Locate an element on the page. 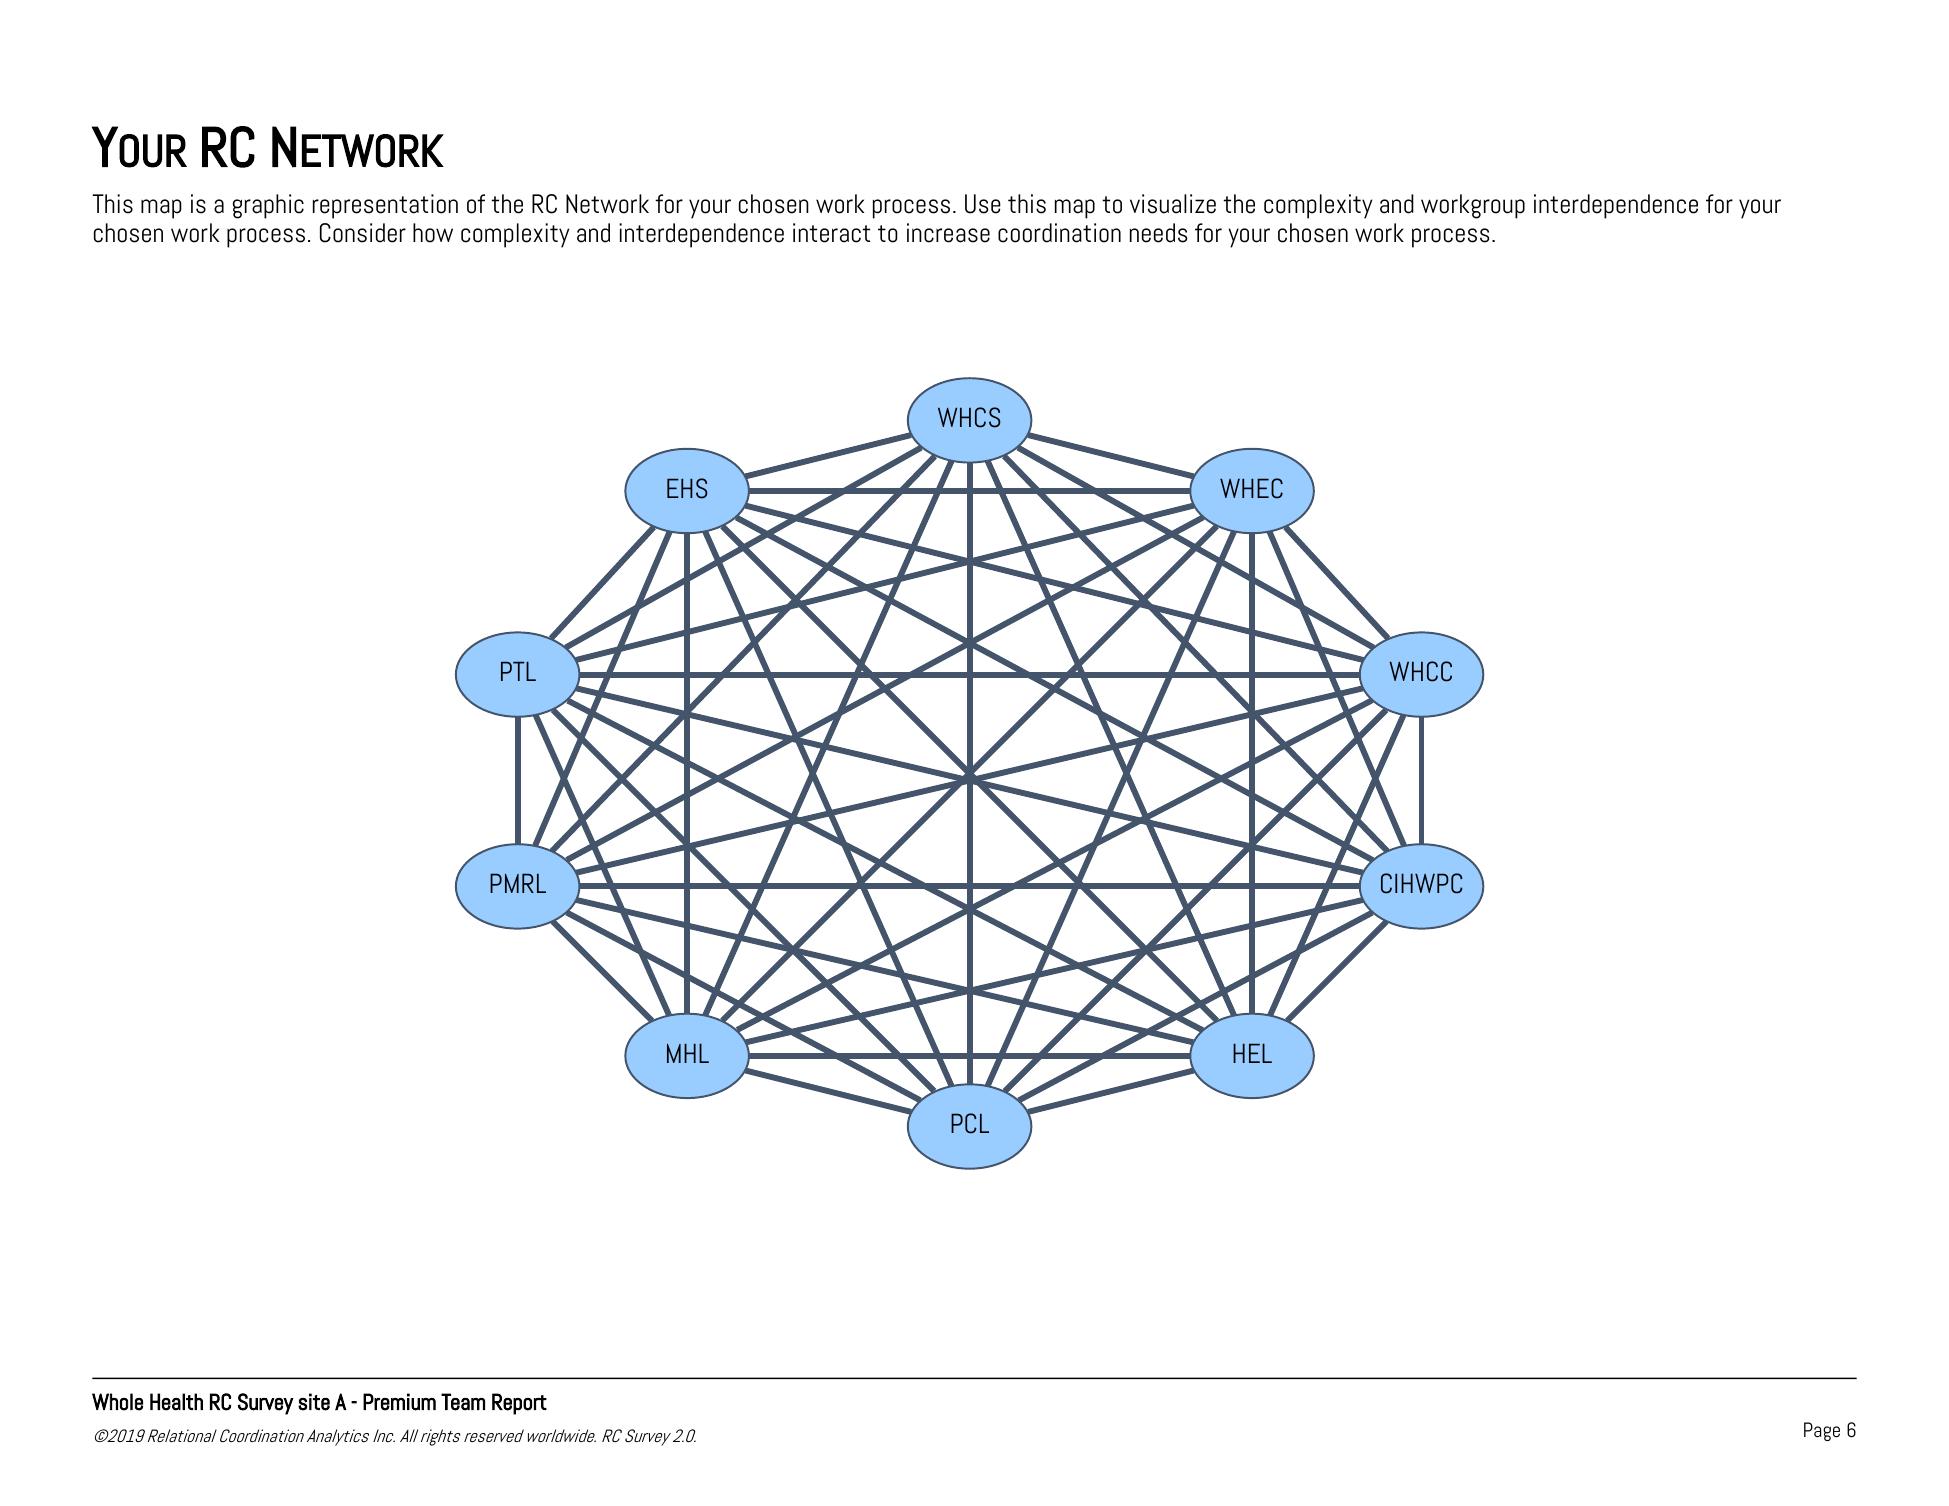  visualize is located at coordinates (1173, 204).
